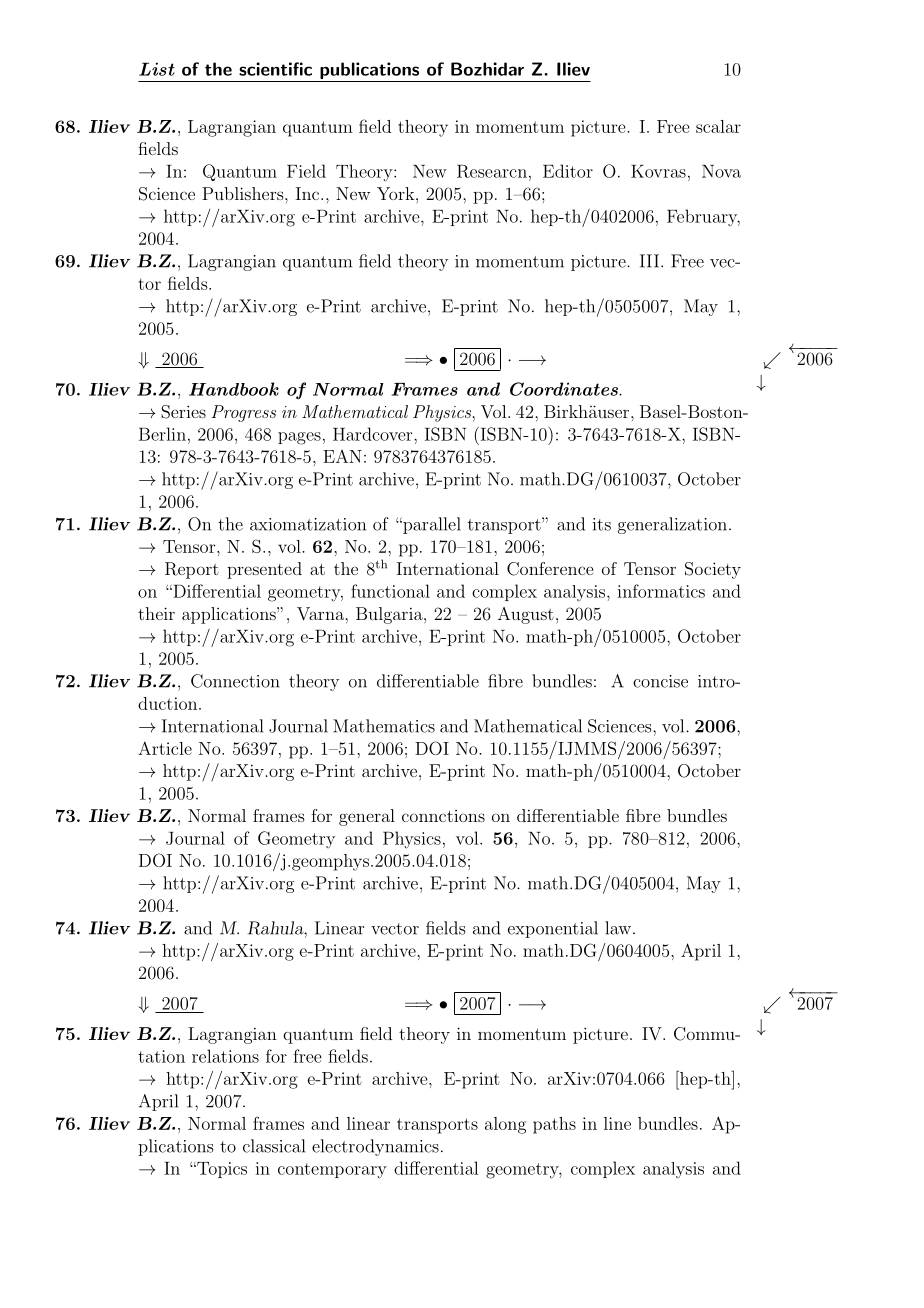 This page has width=924, height=1308. Describe the element at coordinates (390, 615) in the page. I see `Bulgaria` at that location.
